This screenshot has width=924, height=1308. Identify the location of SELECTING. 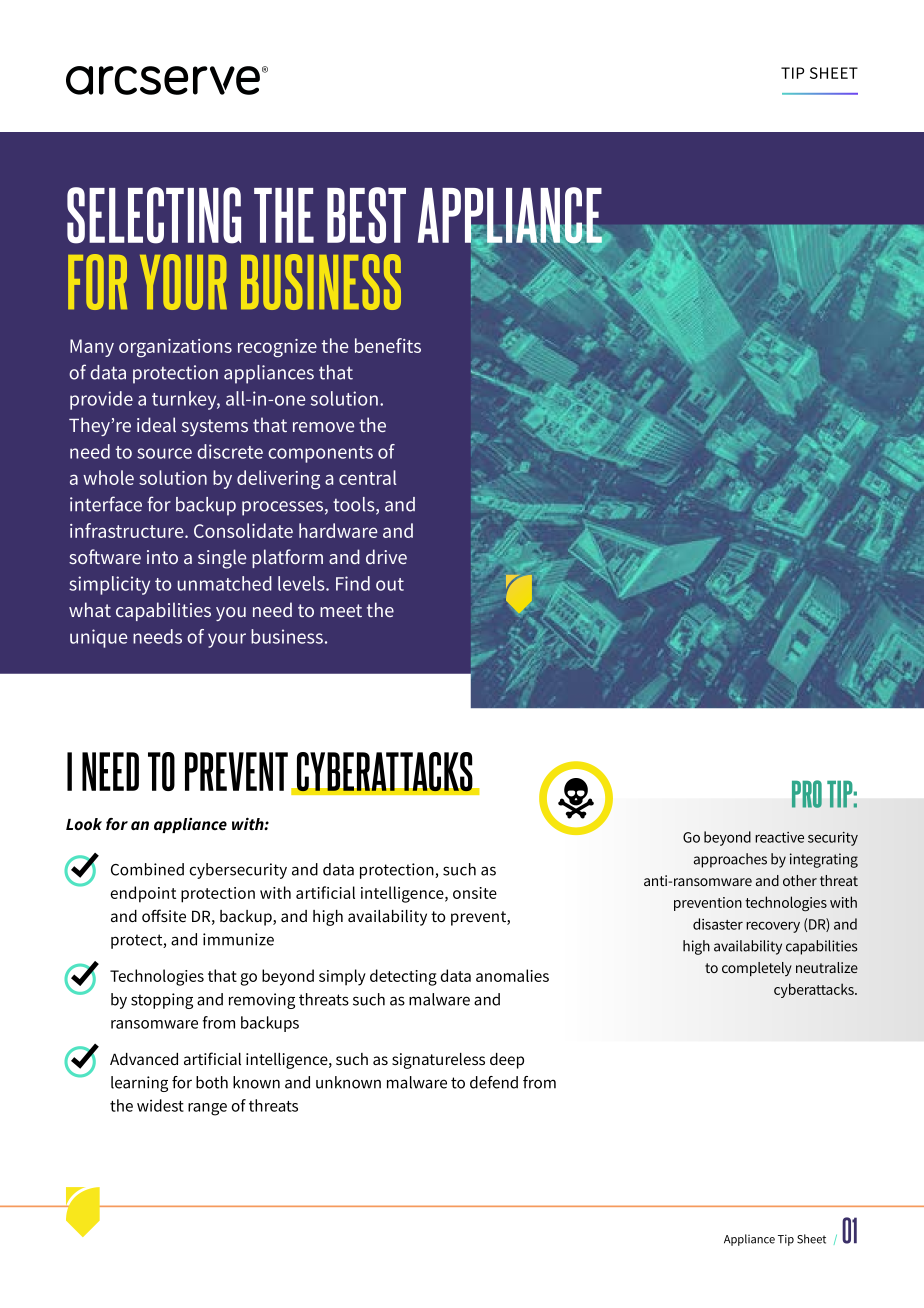
(154, 215).
